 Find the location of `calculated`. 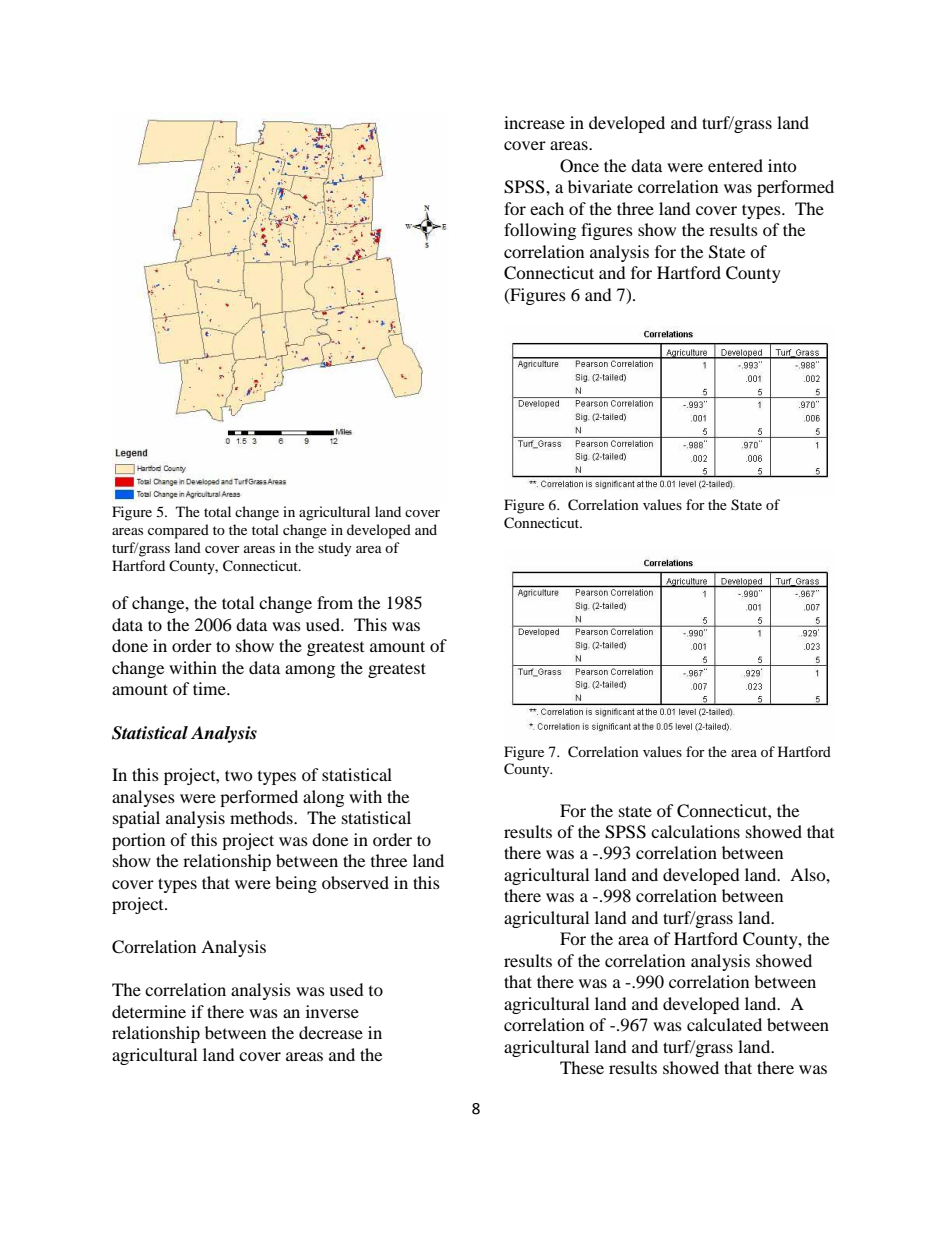

calculated is located at coordinates (724, 1024).
